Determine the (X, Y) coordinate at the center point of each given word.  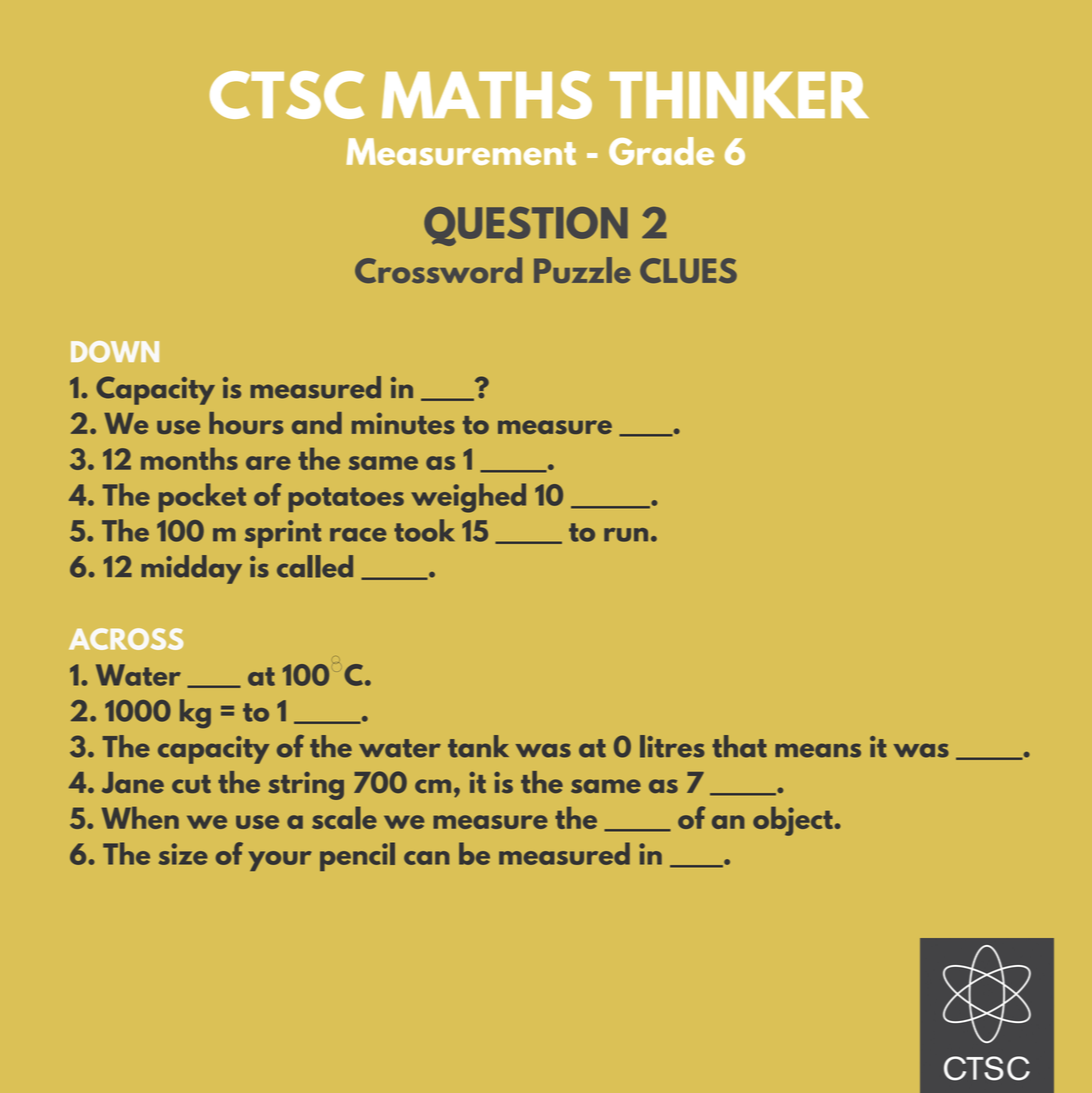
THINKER (739, 95)
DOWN (115, 352)
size (183, 854)
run (626, 535)
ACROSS (126, 639)
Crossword (438, 270)
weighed (468, 498)
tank (478, 746)
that (739, 746)
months (189, 458)
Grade (661, 151)
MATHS (487, 95)
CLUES (688, 270)
